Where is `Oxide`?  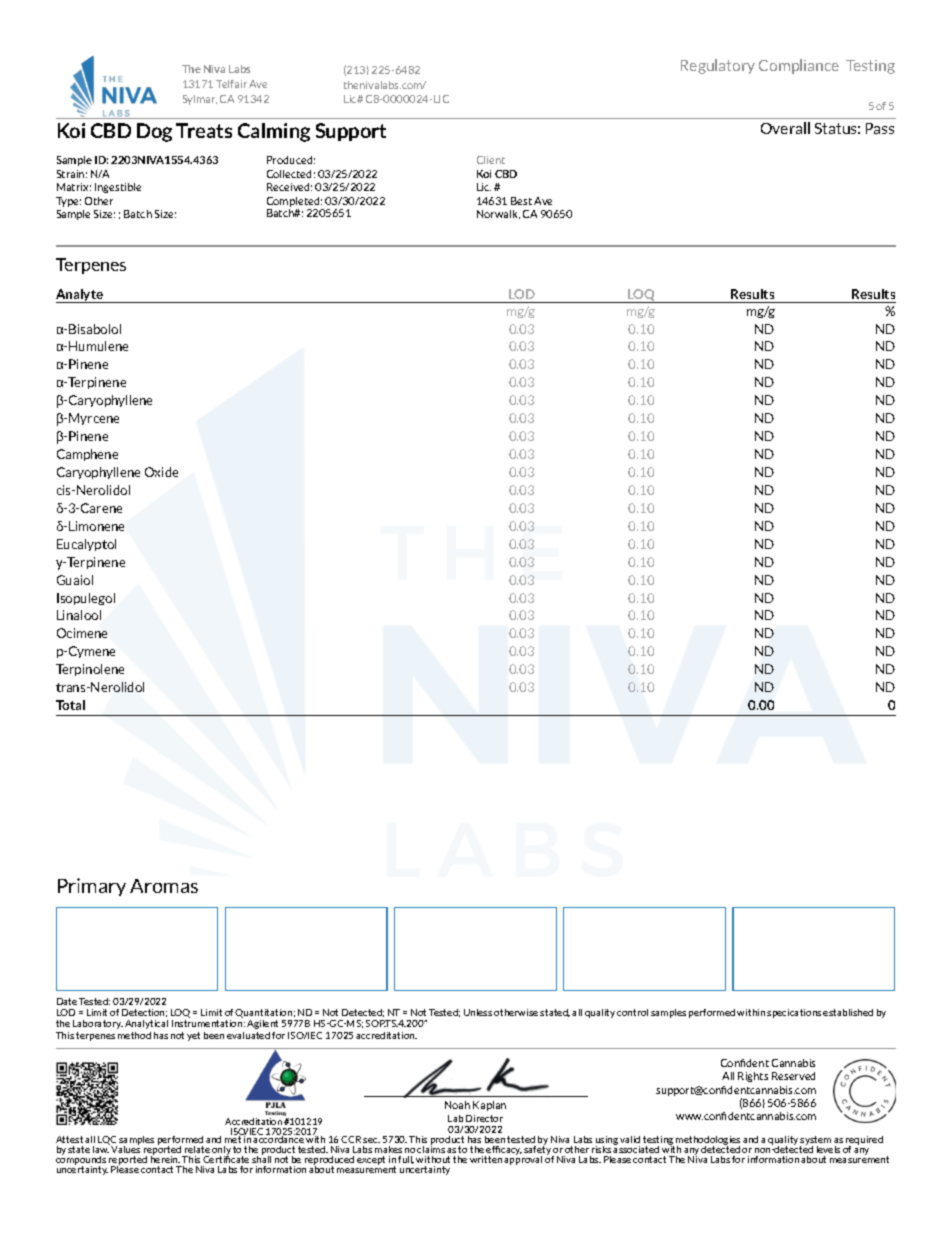 Oxide is located at coordinates (161, 472).
